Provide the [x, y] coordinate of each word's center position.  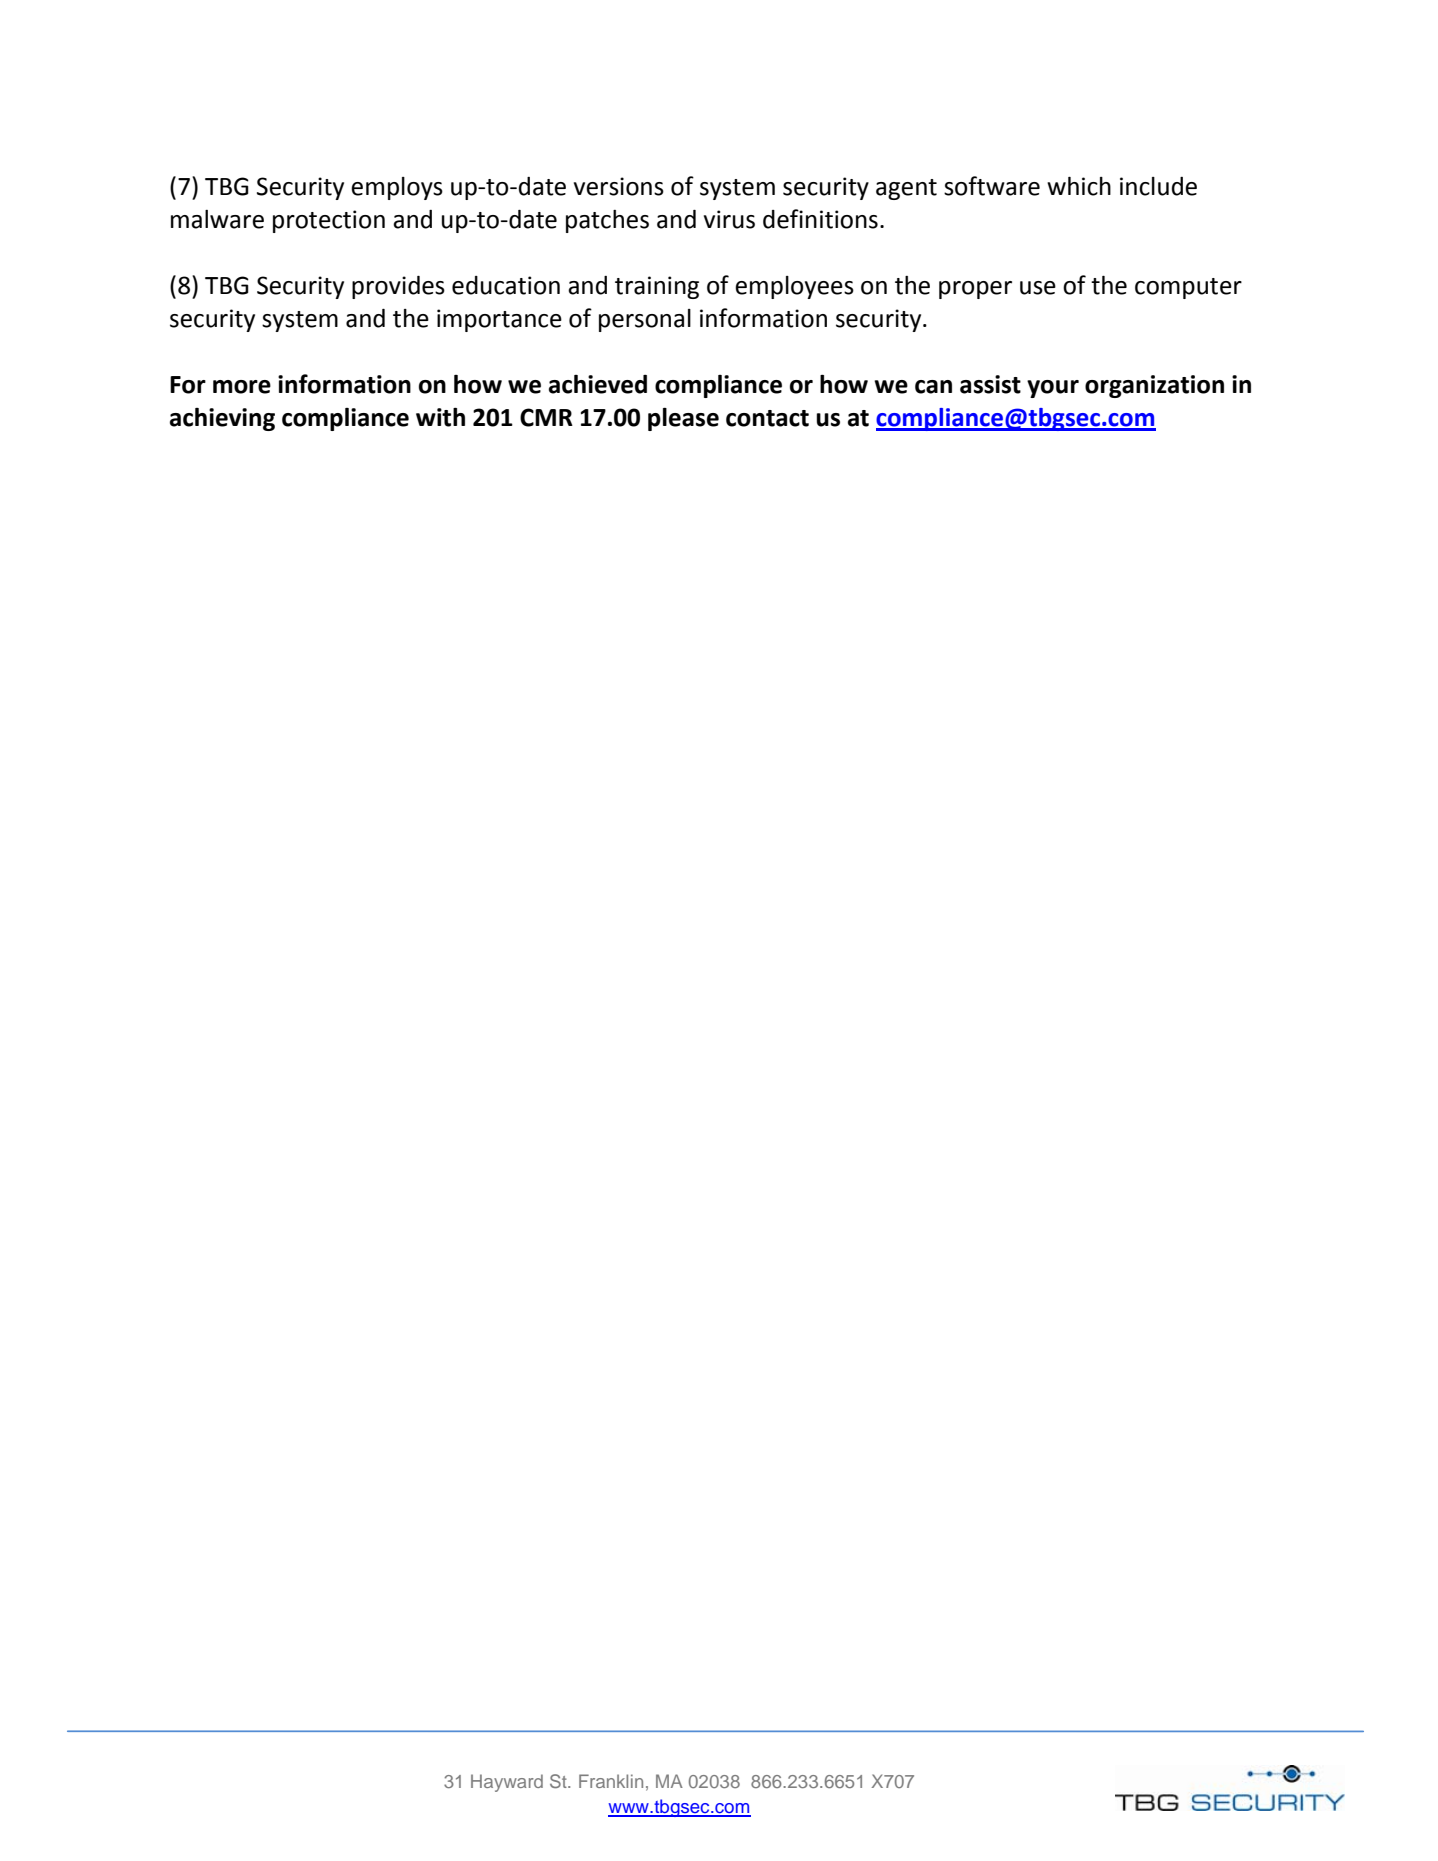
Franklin [611, 1781]
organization [1154, 386]
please [683, 419]
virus [729, 219]
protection [329, 221]
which [1079, 186]
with [440, 417]
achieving [222, 419]
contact [767, 418]
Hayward [507, 1783]
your [1053, 389]
